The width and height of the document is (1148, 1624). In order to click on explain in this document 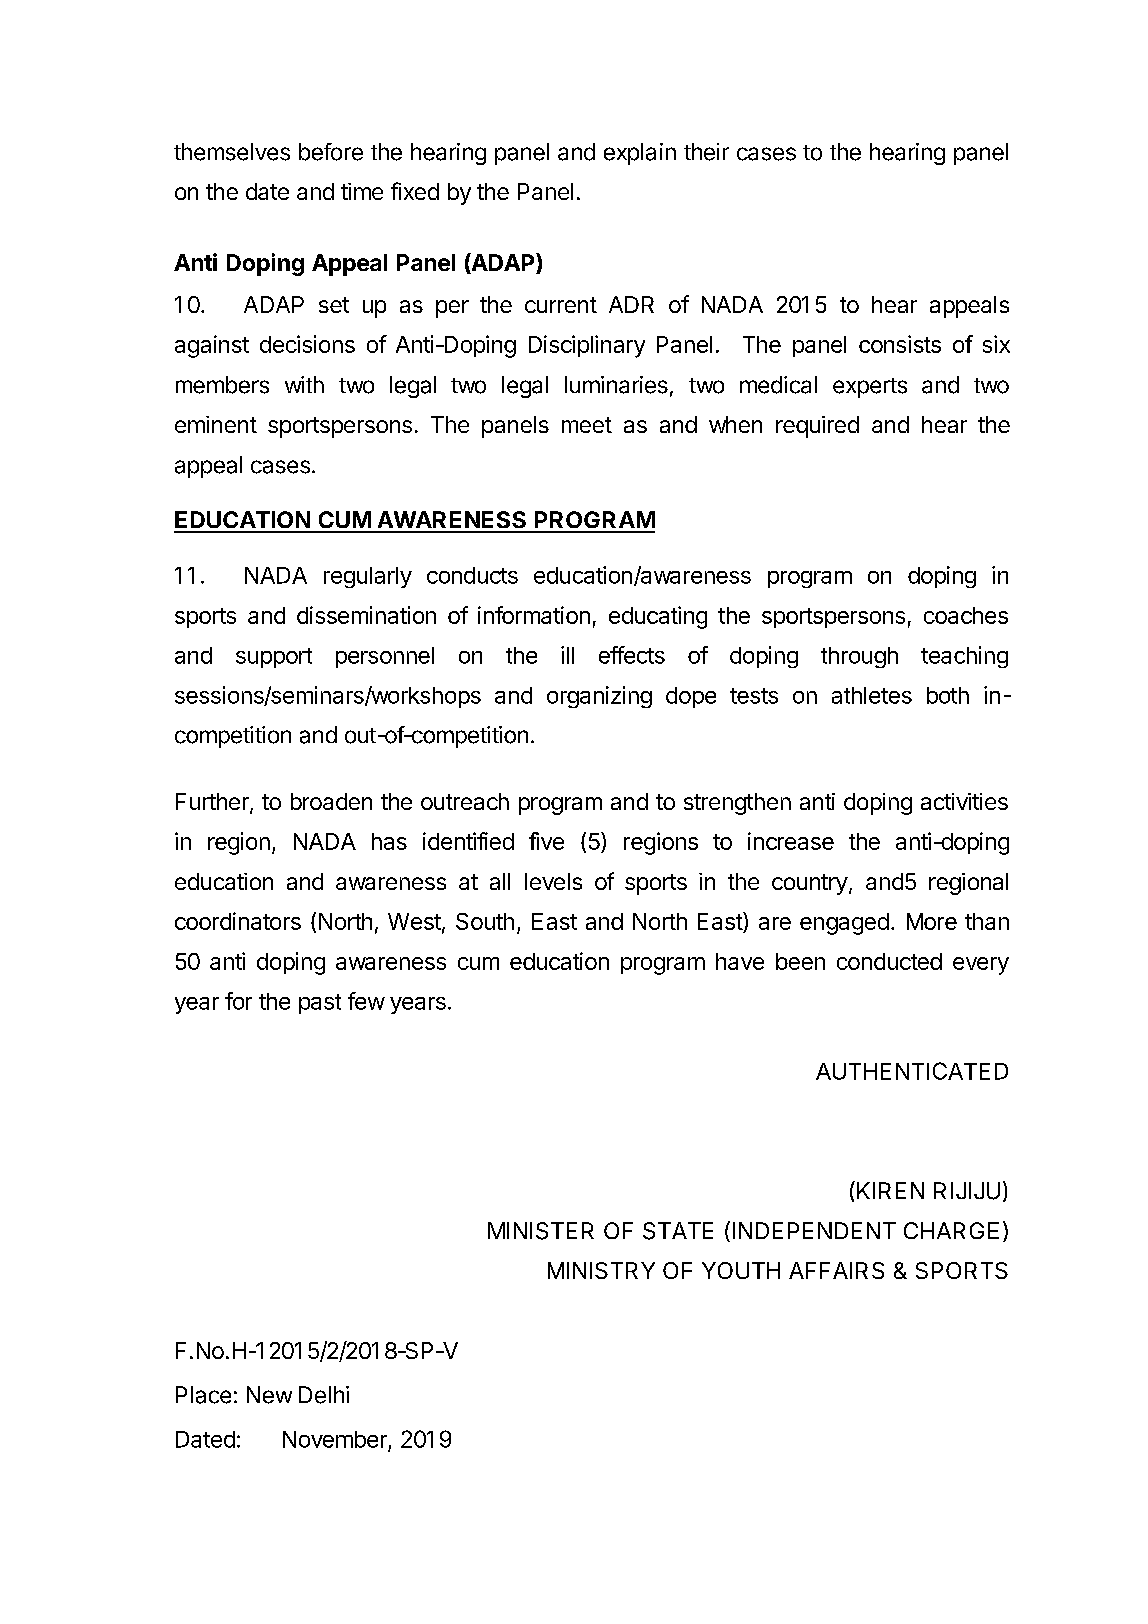, I will do `click(640, 154)`.
